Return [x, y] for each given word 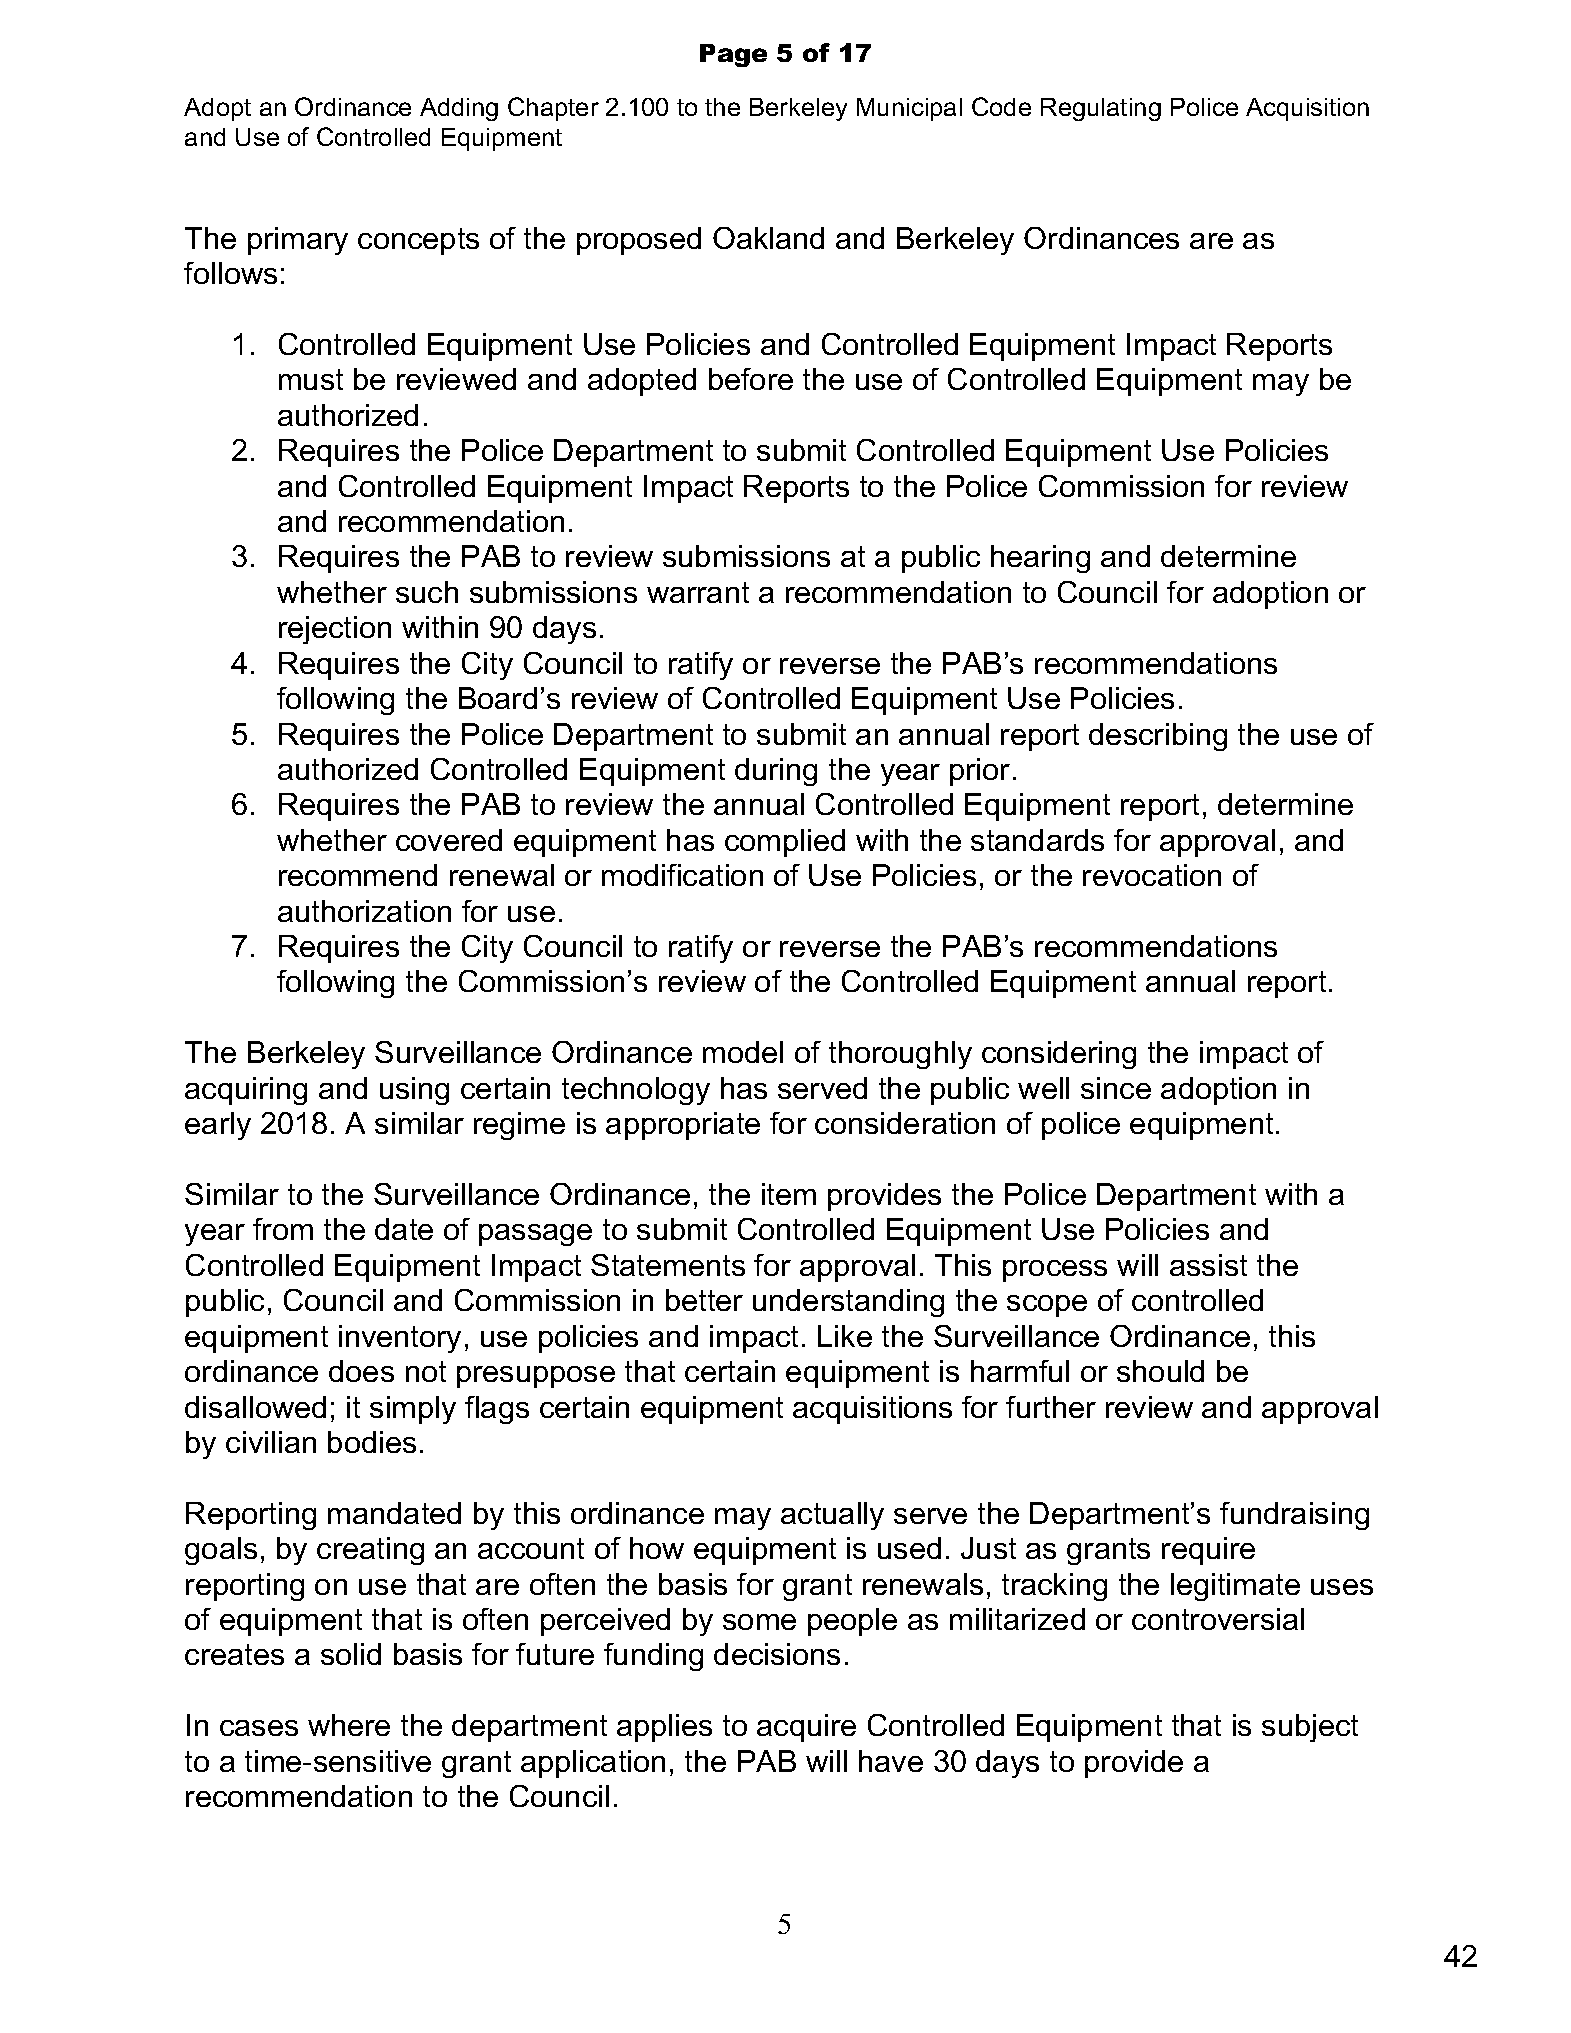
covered [449, 840]
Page [733, 55]
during [776, 772]
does [361, 1371]
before [751, 379]
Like [845, 1336]
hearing [1040, 559]
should [1160, 1371]
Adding [459, 109]
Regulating [1101, 109]
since [1116, 1088]
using [414, 1091]
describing [1158, 737]
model [743, 1052]
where [349, 1725]
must [311, 379]
